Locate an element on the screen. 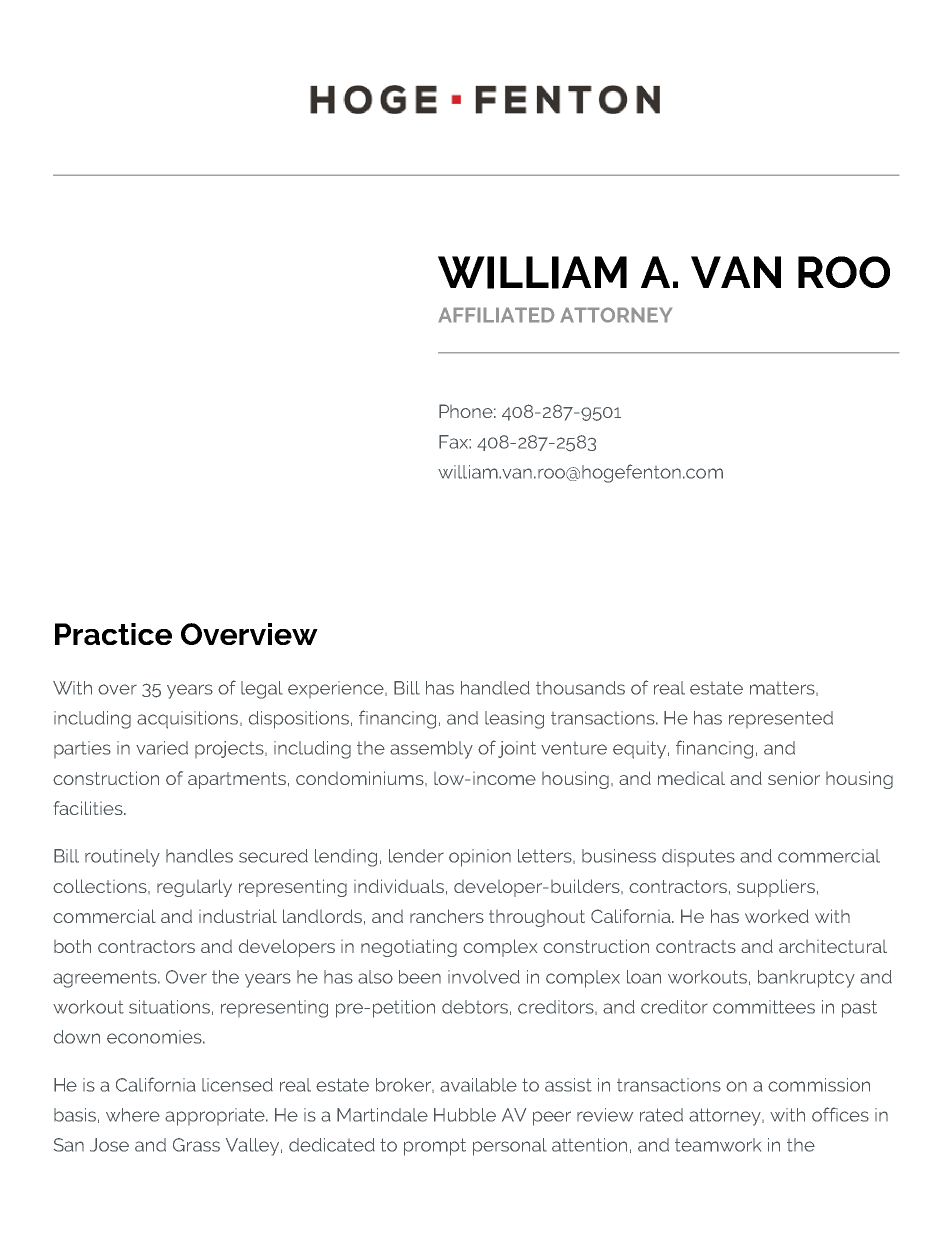 The image size is (952, 1233). assembly is located at coordinates (431, 750).
